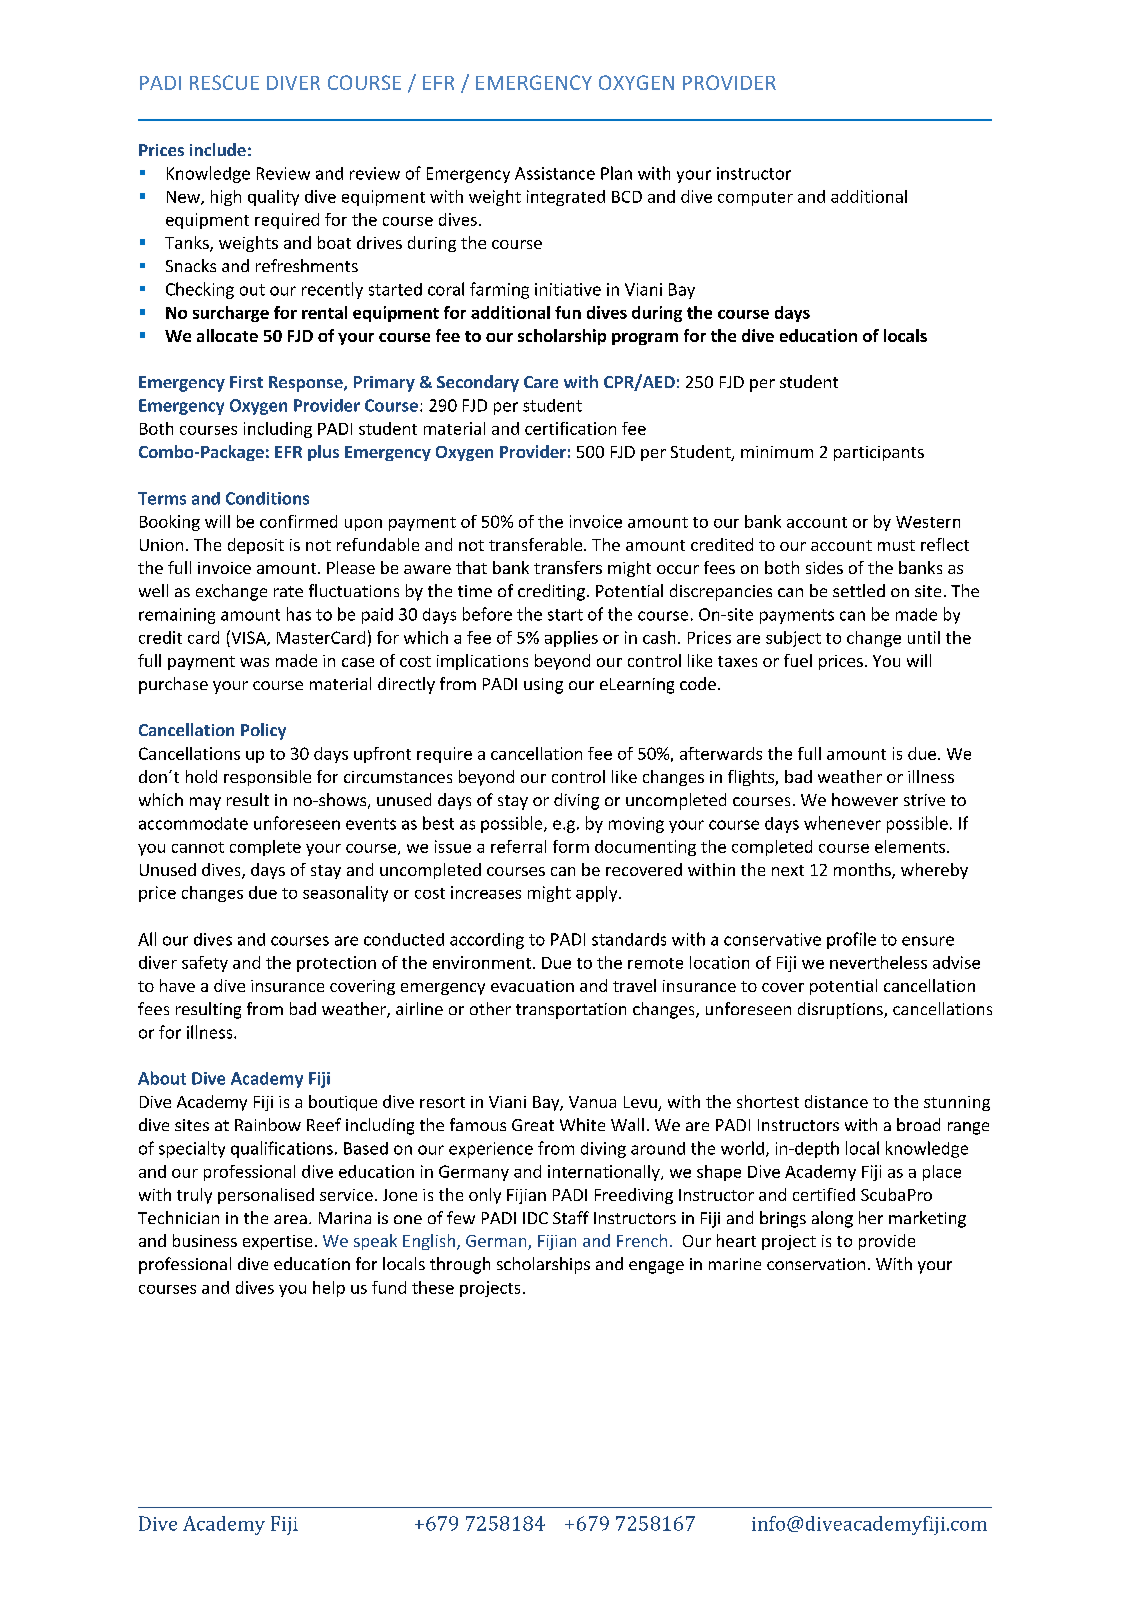 The image size is (1132, 1601). Describe the element at coordinates (571, 846) in the image. I see `form` at that location.
